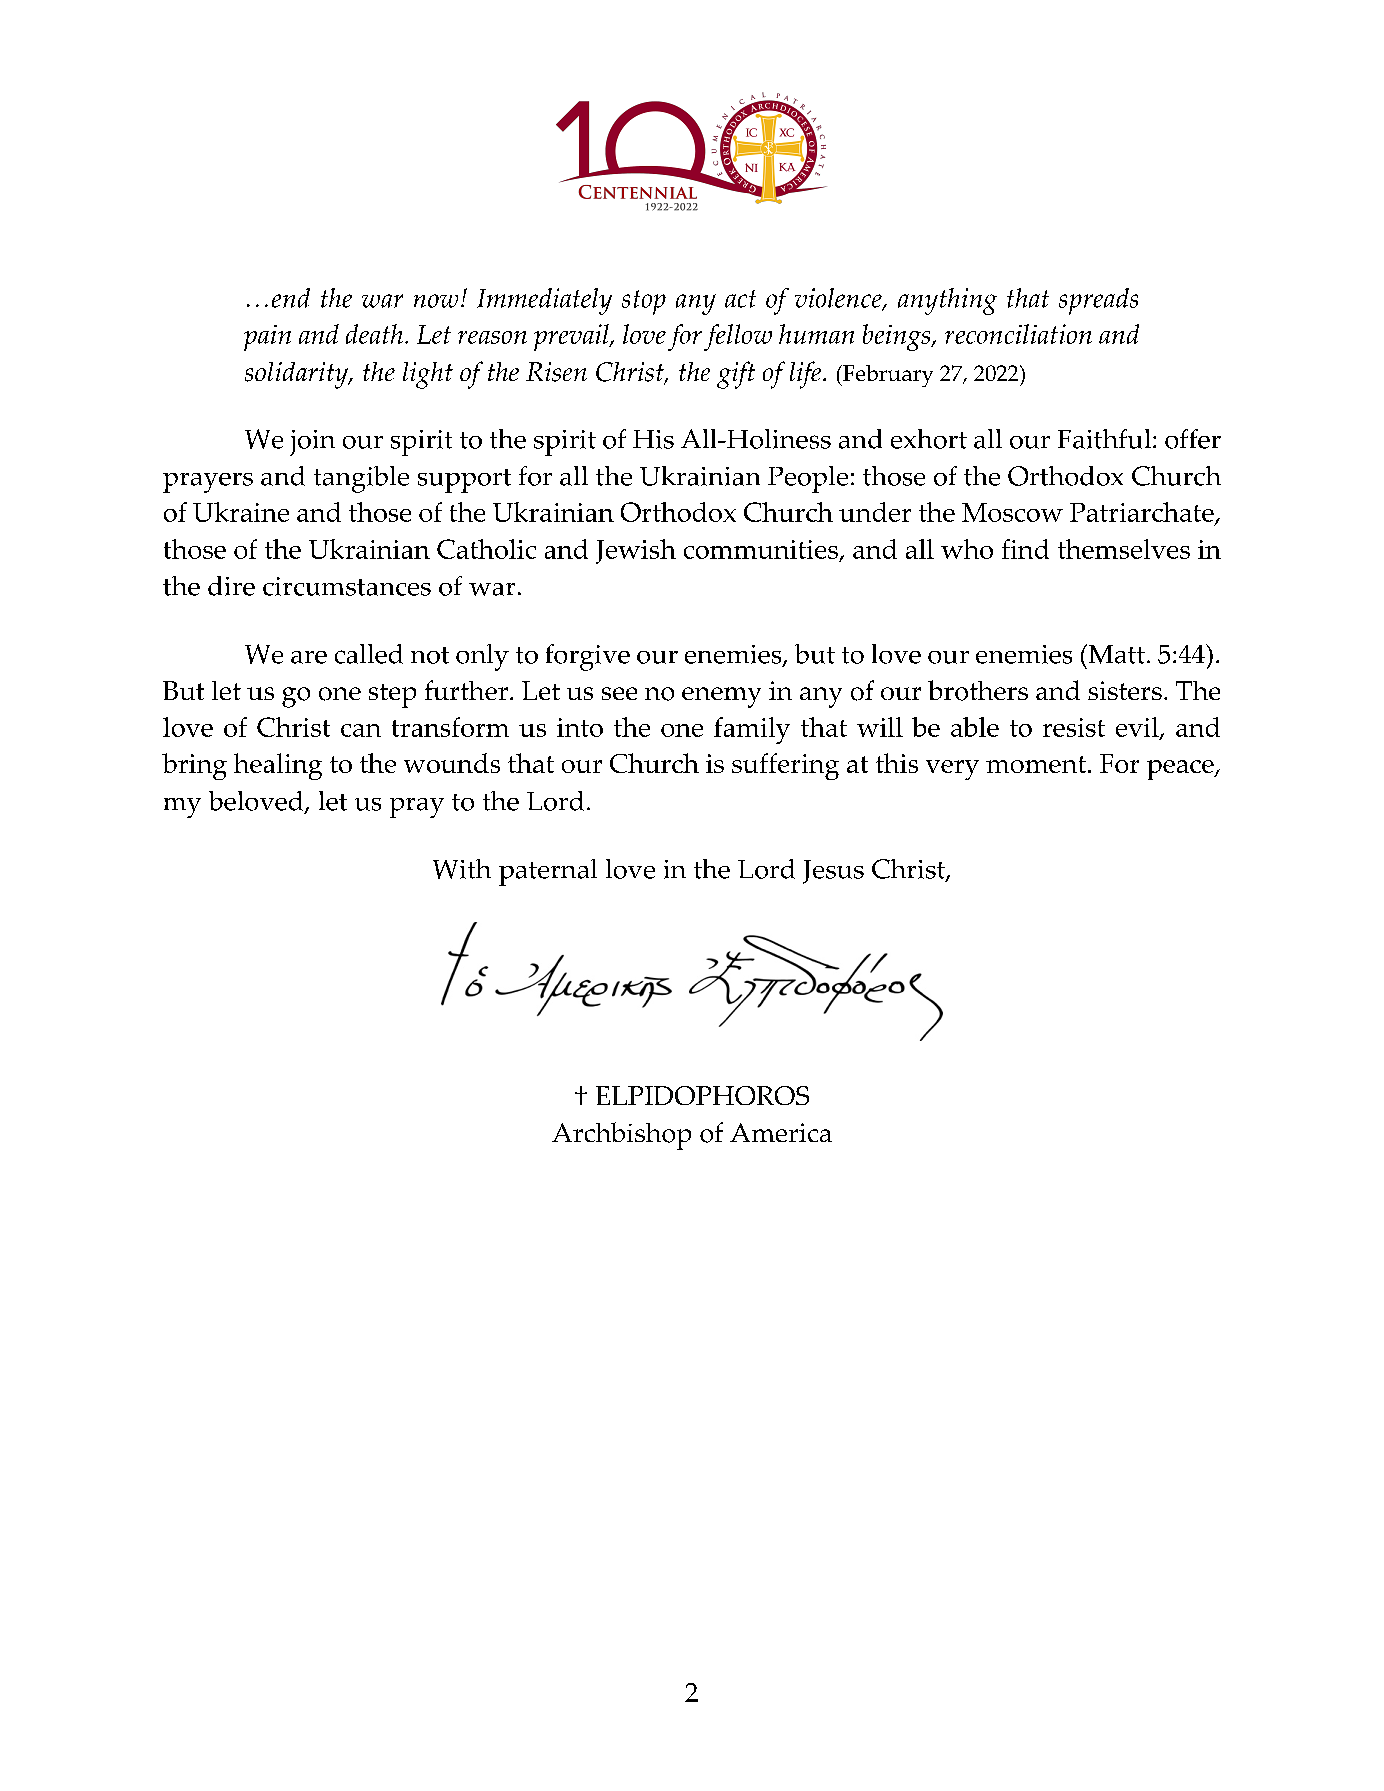 This image has width=1384, height=1791. I want to click on America, so click(781, 1132).
